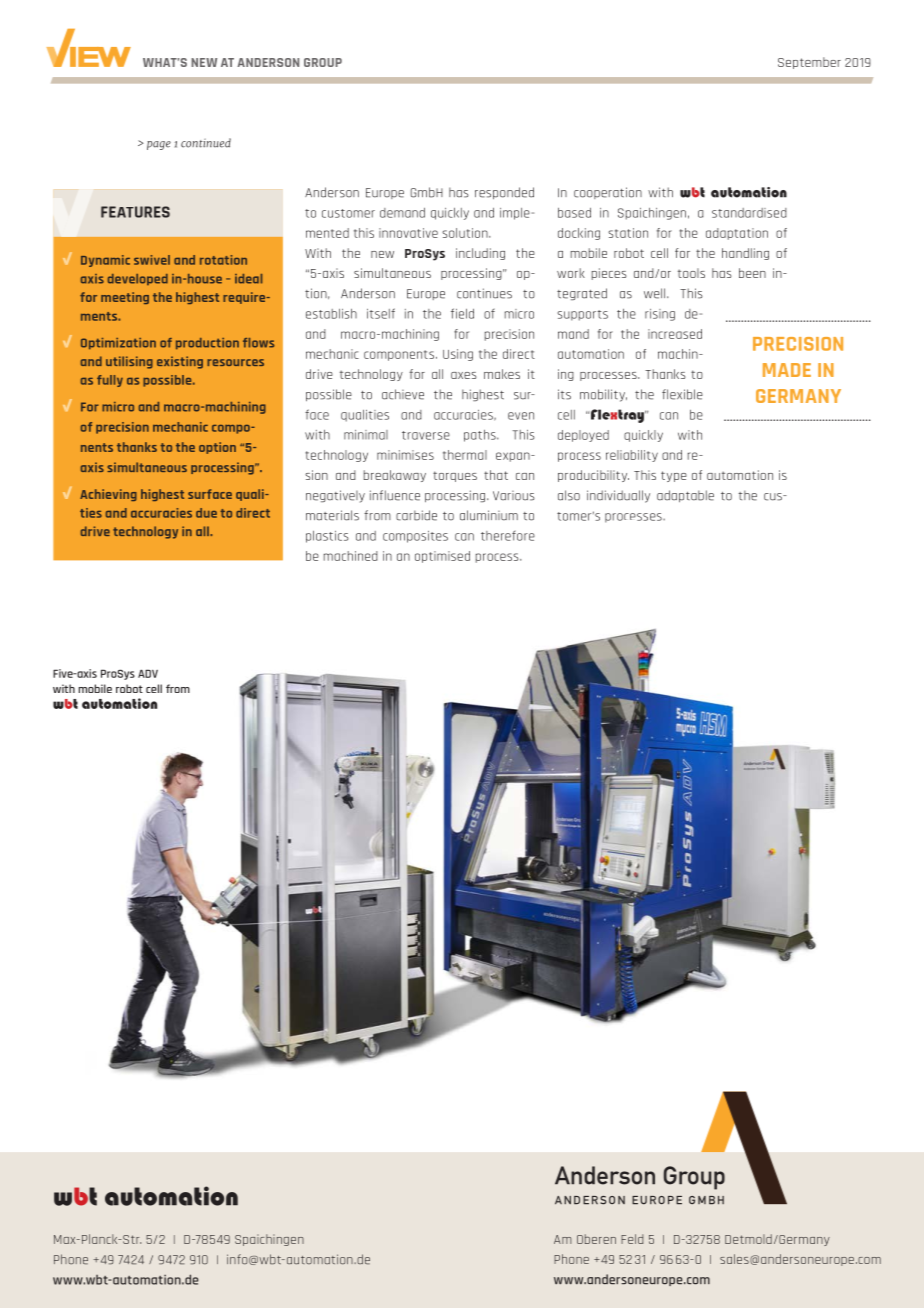 This screenshot has height=1308, width=924. I want to click on responded, so click(504, 193).
